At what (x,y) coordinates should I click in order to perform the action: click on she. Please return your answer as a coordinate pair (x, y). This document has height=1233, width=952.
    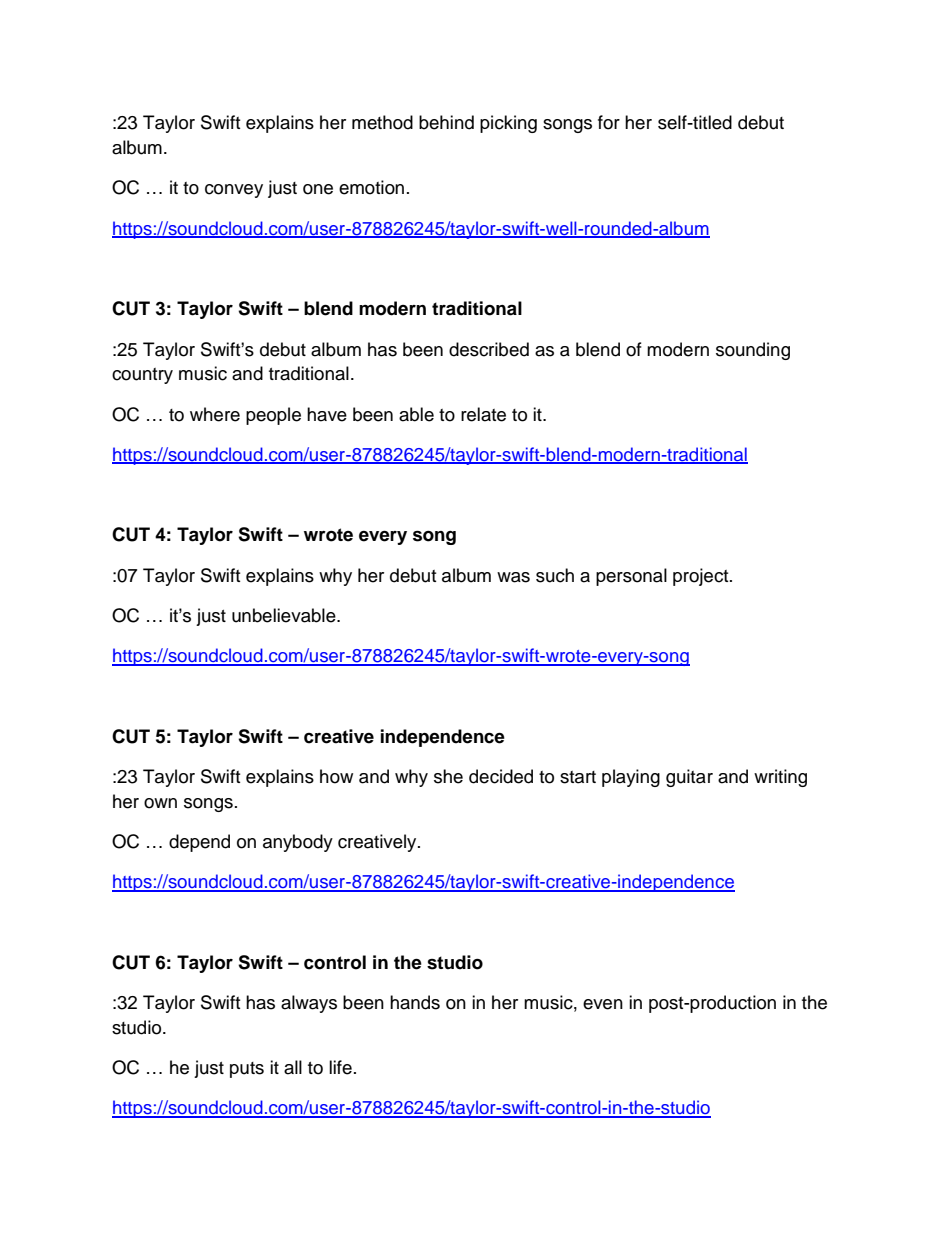
    Looking at the image, I should click on (448, 776).
